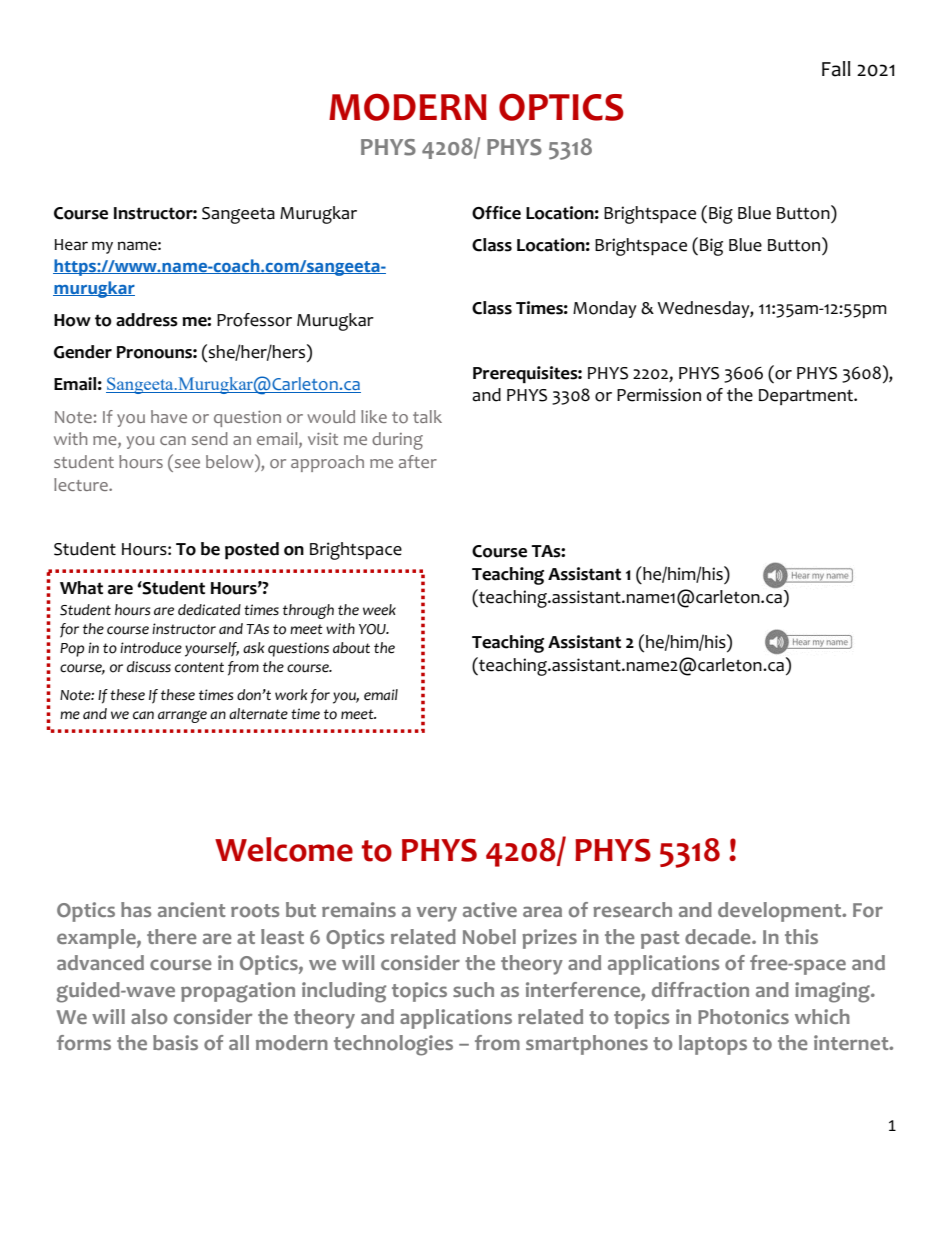  Describe the element at coordinates (473, 989) in the screenshot. I see `such` at that location.
